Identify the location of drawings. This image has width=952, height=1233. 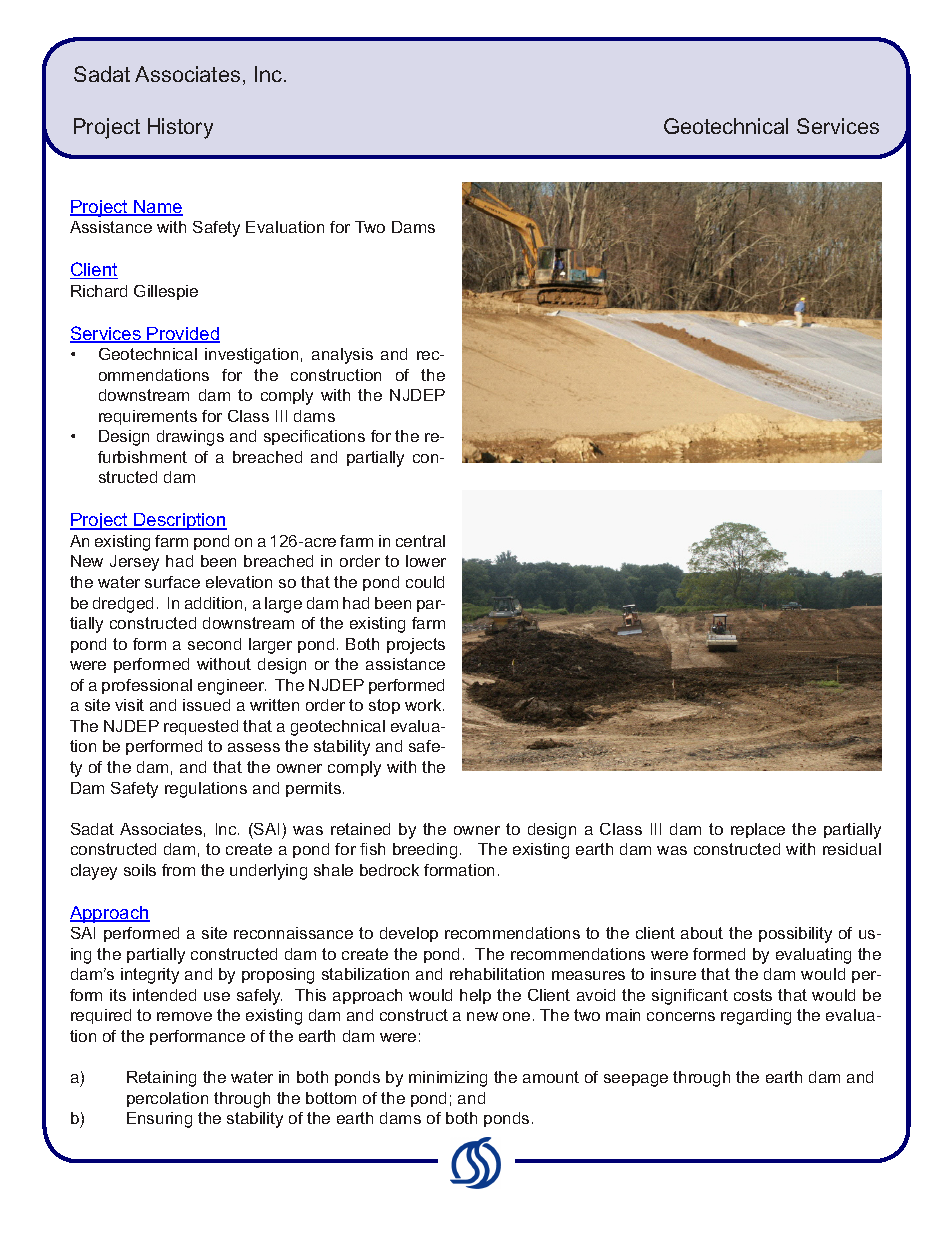
(190, 438).
